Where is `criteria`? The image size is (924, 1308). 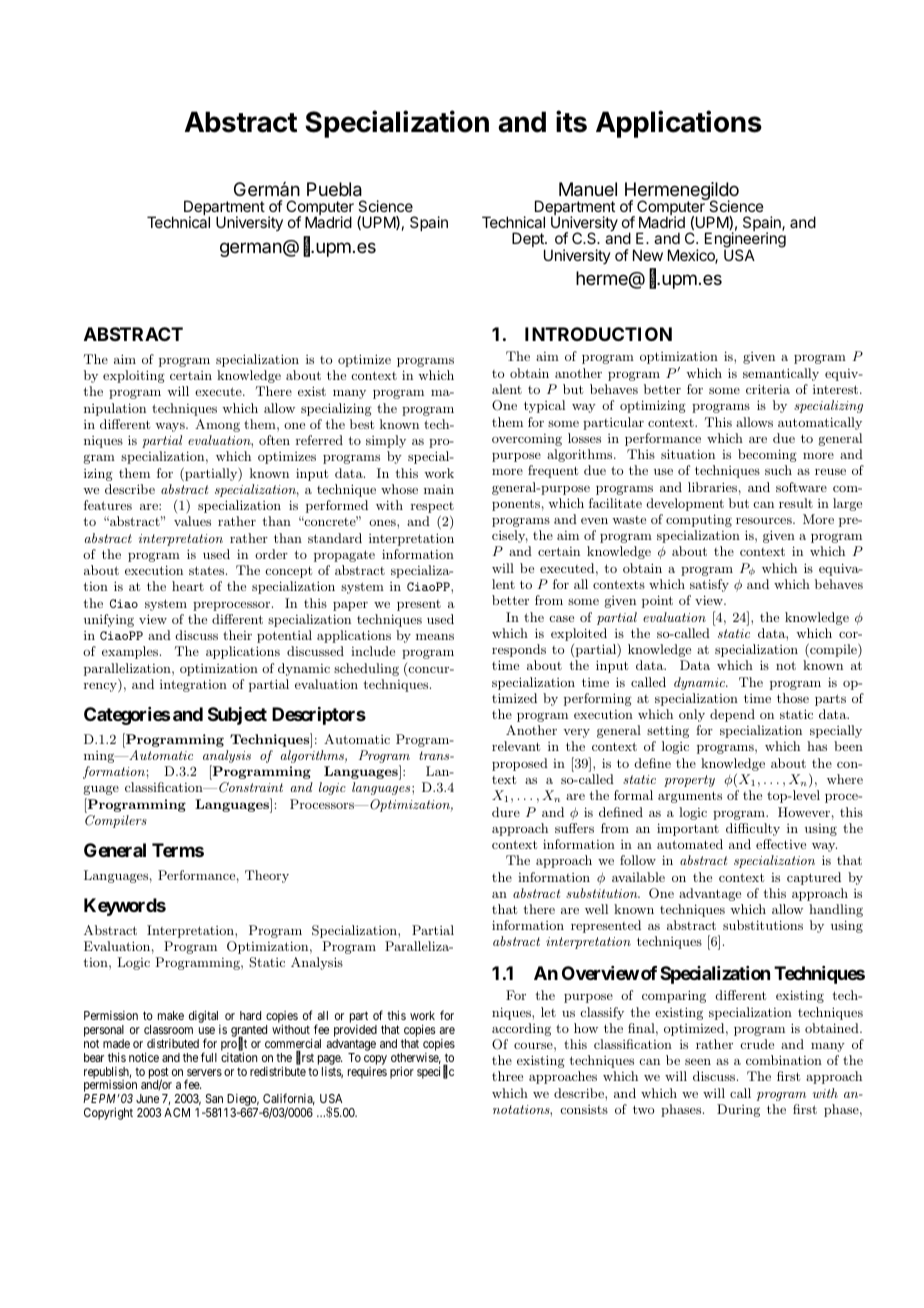
criteria is located at coordinates (768, 389).
